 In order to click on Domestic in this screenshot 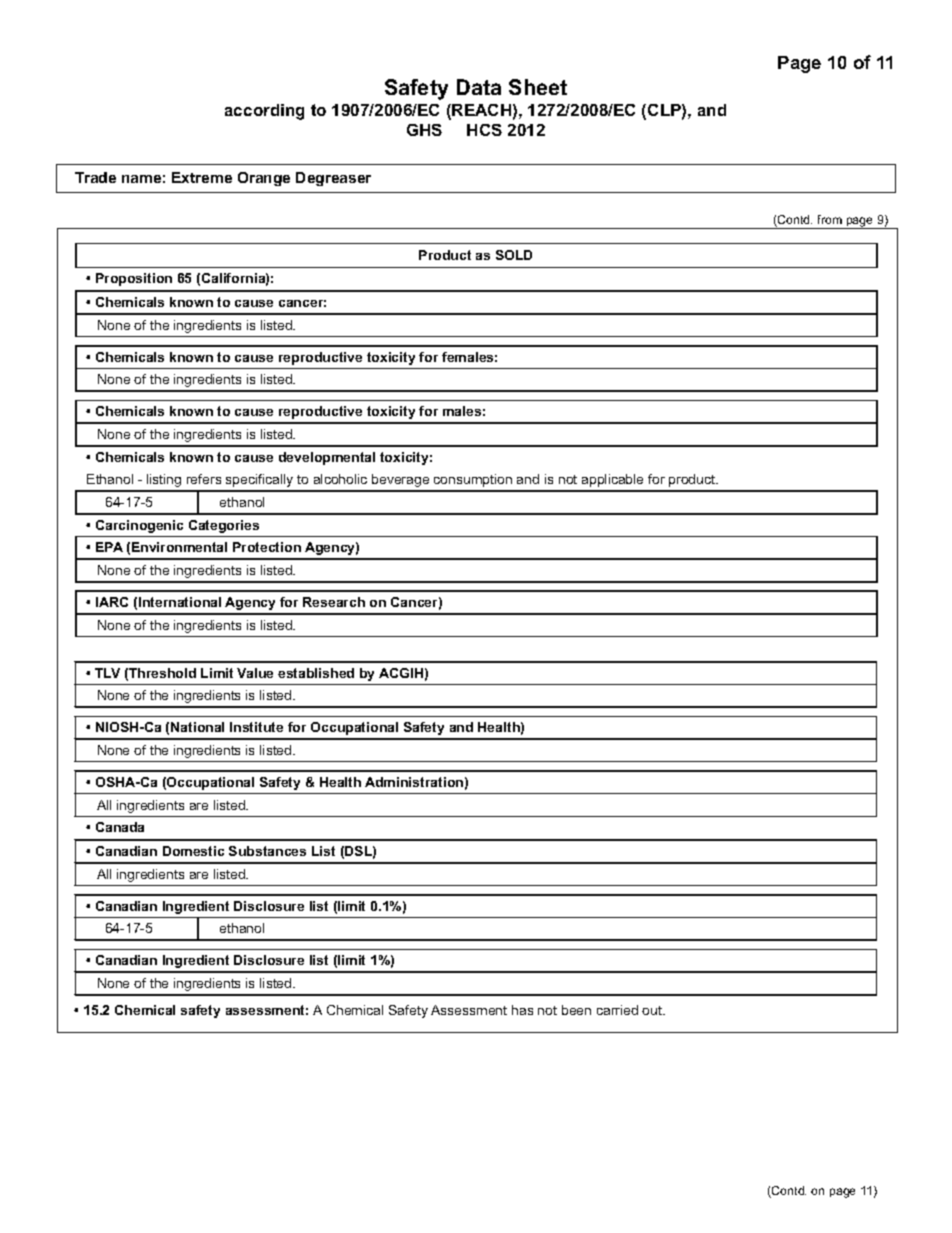, I will do `click(193, 851)`.
